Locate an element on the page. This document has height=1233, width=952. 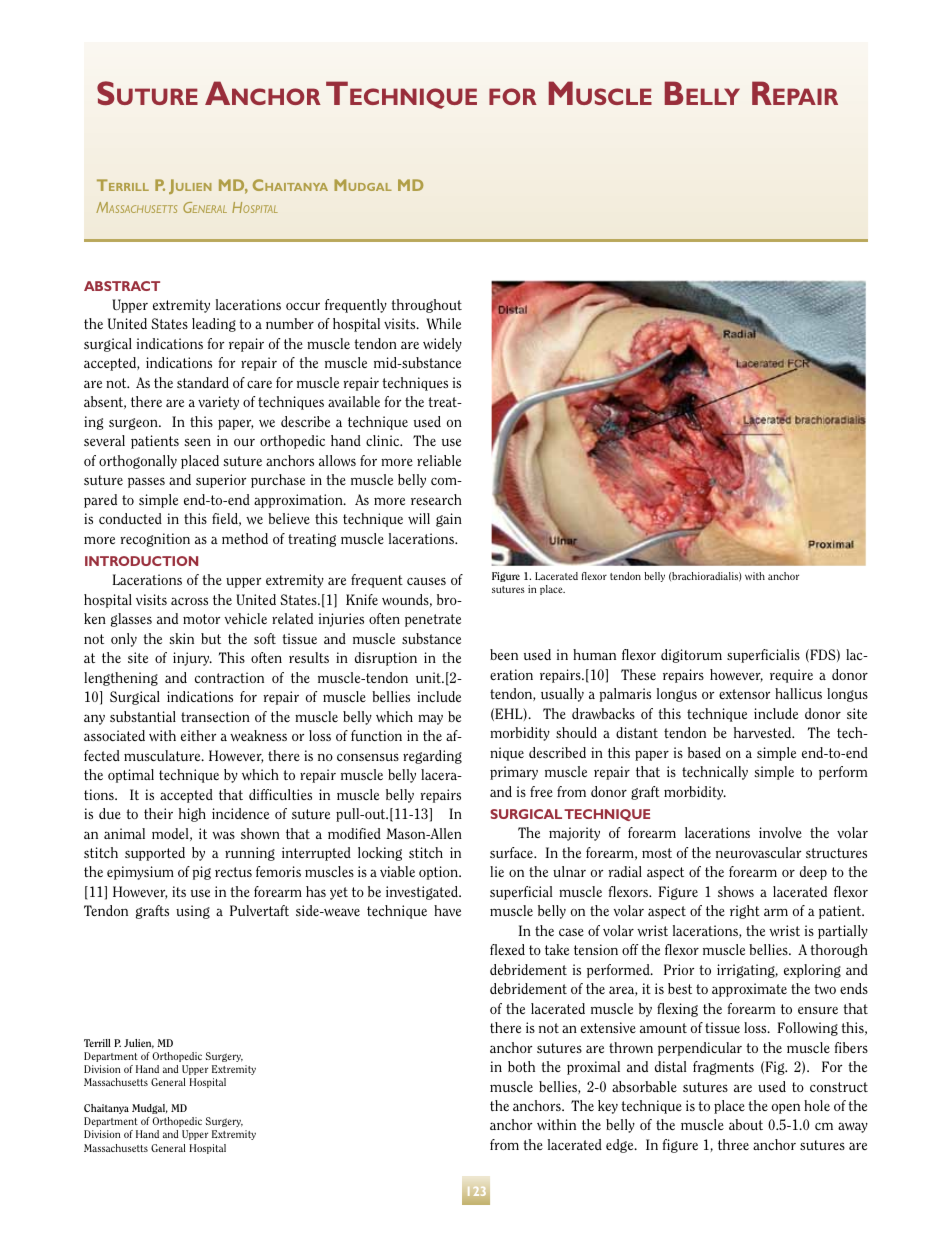
harvested is located at coordinates (764, 732).
